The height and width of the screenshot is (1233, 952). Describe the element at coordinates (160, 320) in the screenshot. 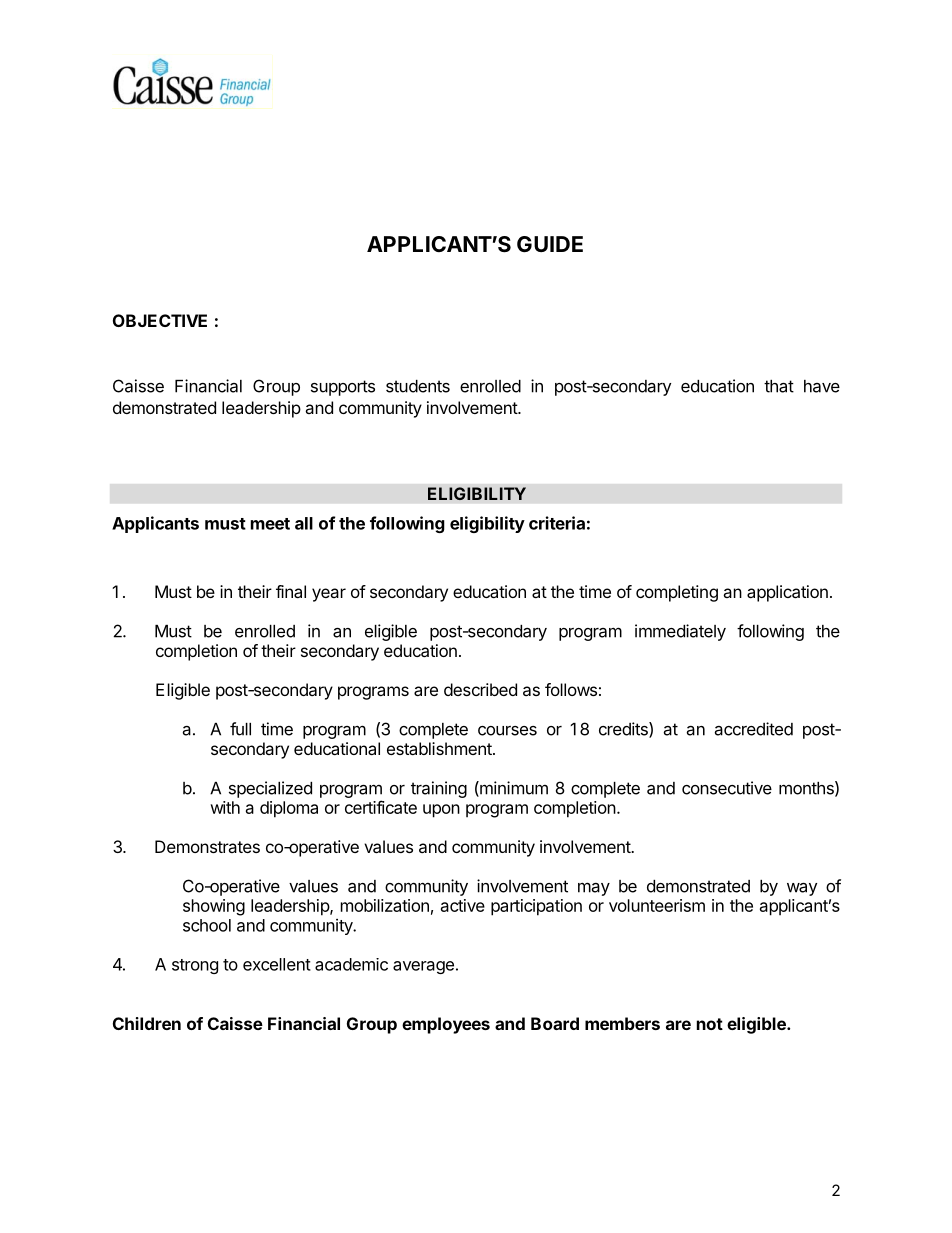

I see `OBJECTIVE` at that location.
